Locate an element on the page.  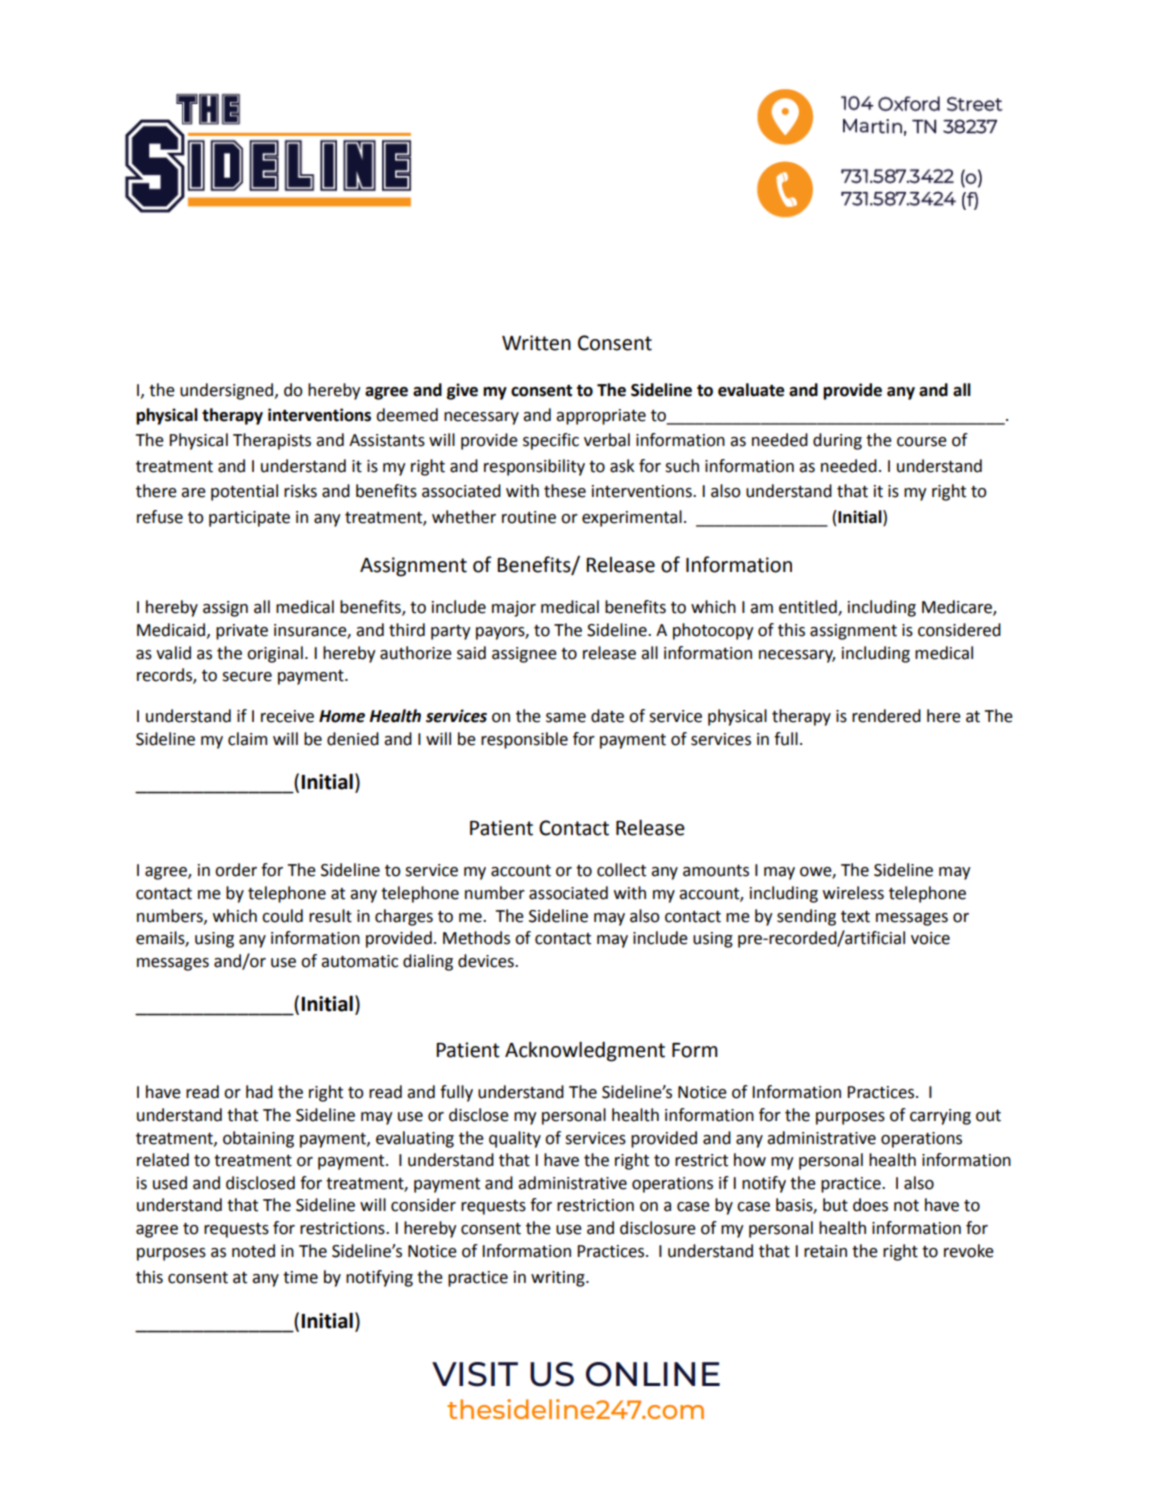
during is located at coordinates (837, 441).
